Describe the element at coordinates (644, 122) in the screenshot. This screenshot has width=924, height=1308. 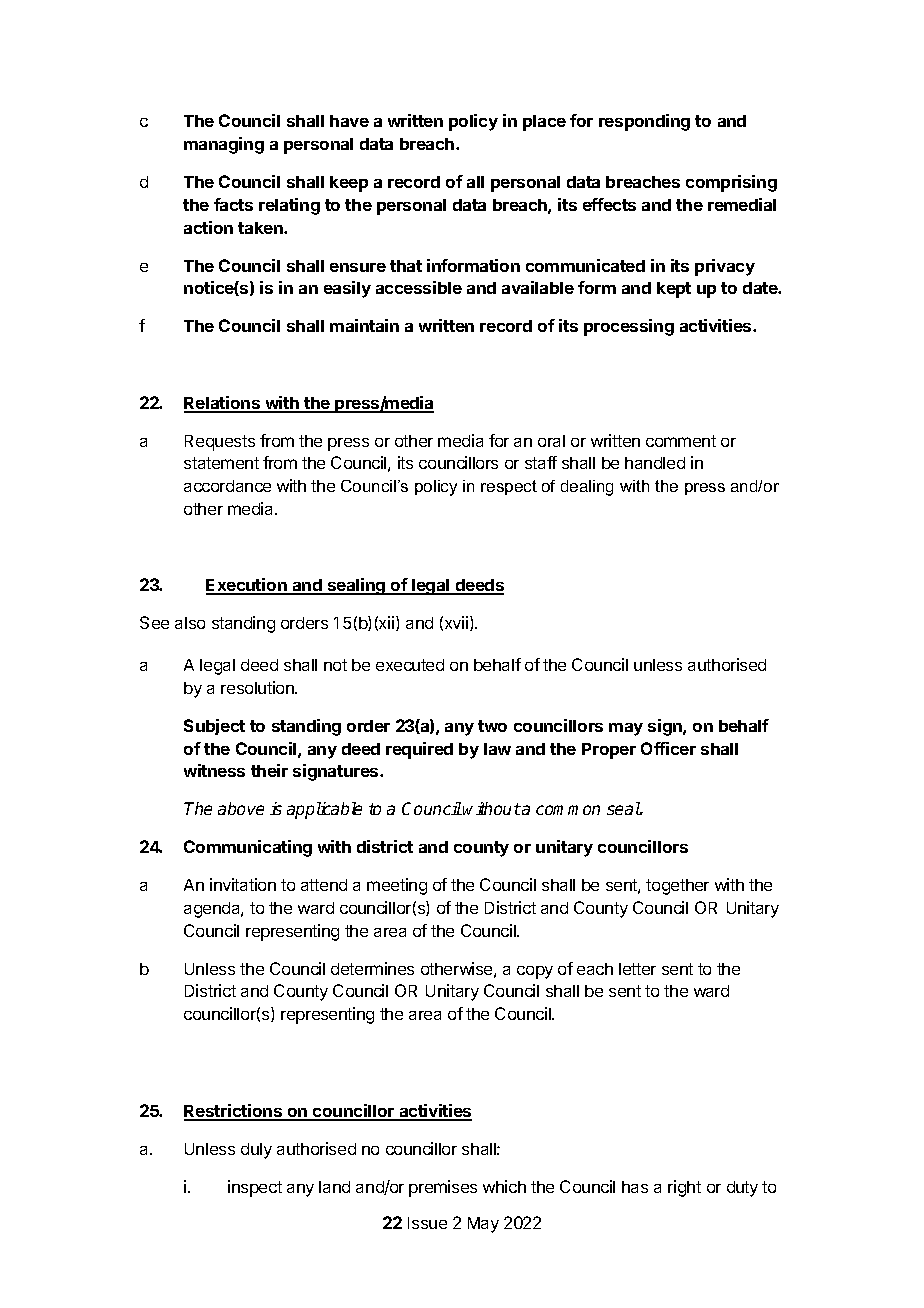
I see `responding` at that location.
